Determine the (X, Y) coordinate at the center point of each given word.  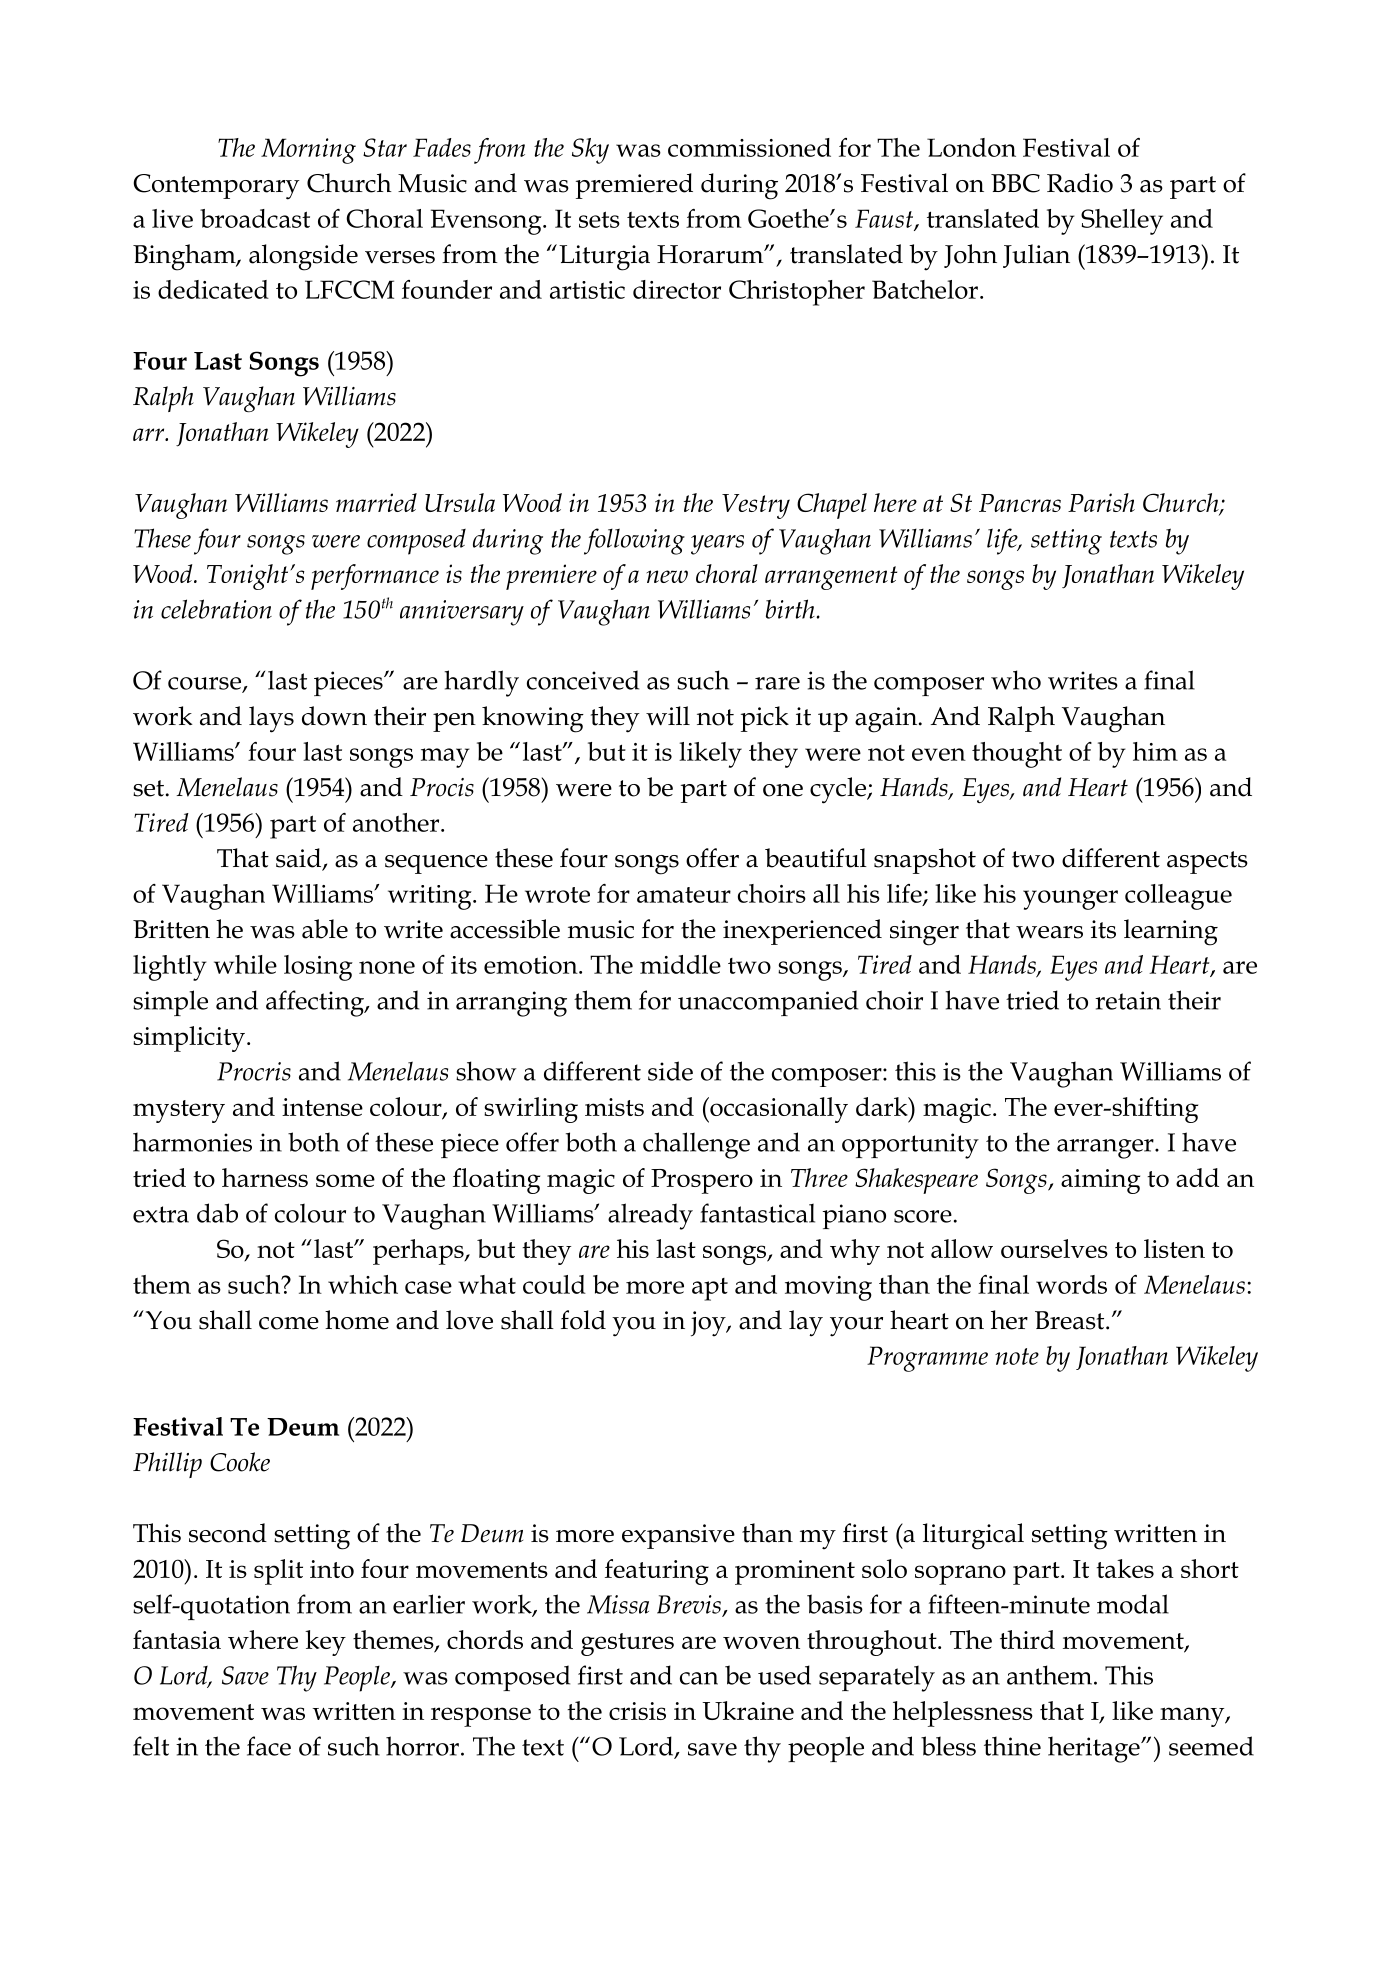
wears (1049, 932)
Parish (1101, 502)
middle (680, 964)
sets (599, 219)
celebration (216, 609)
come (289, 1323)
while (245, 964)
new (667, 576)
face (269, 1746)
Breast (1071, 1320)
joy (709, 1324)
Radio (1080, 183)
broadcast (255, 218)
